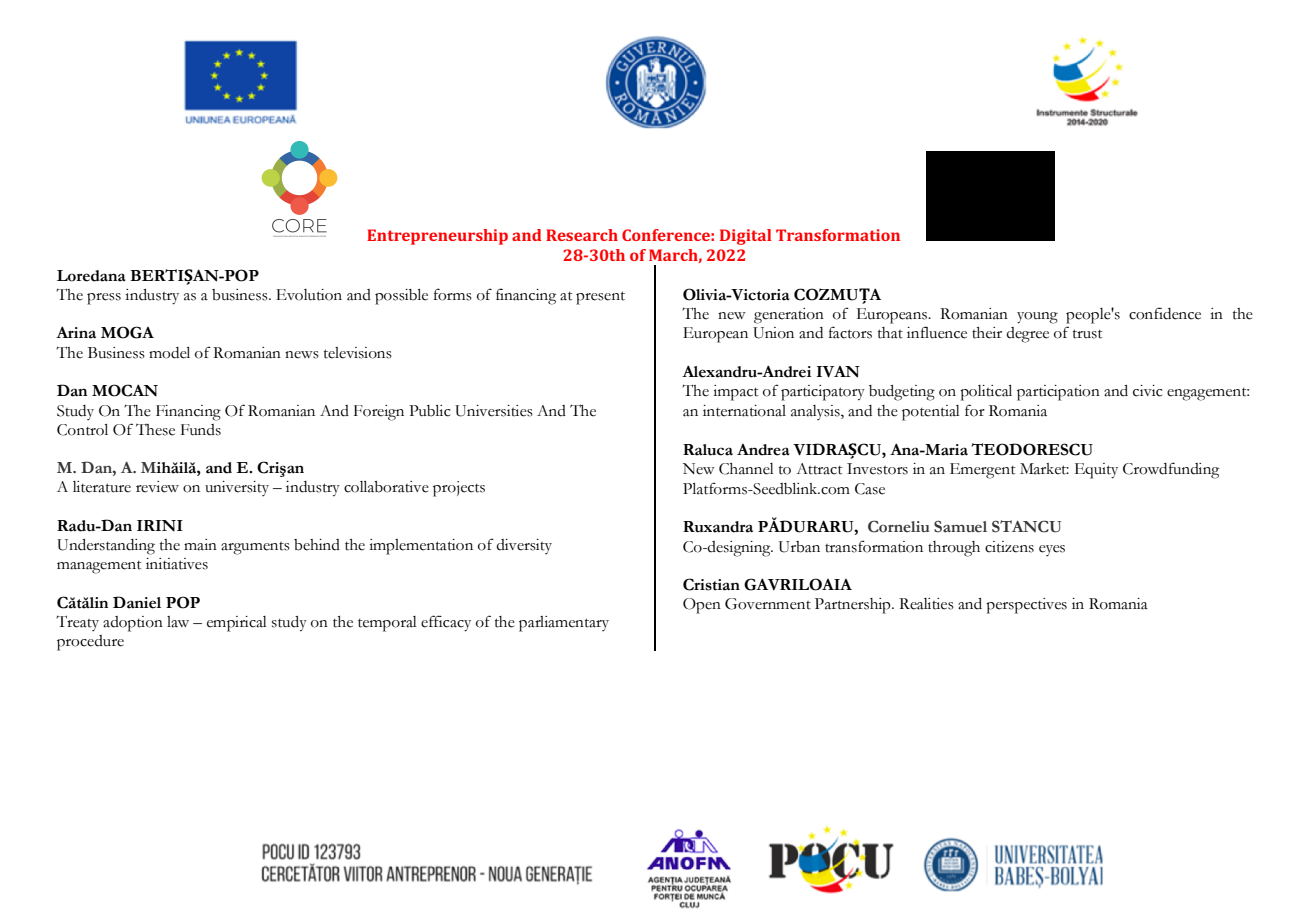 The image size is (1308, 924). Describe the element at coordinates (582, 235) in the image. I see `Research` at that location.
